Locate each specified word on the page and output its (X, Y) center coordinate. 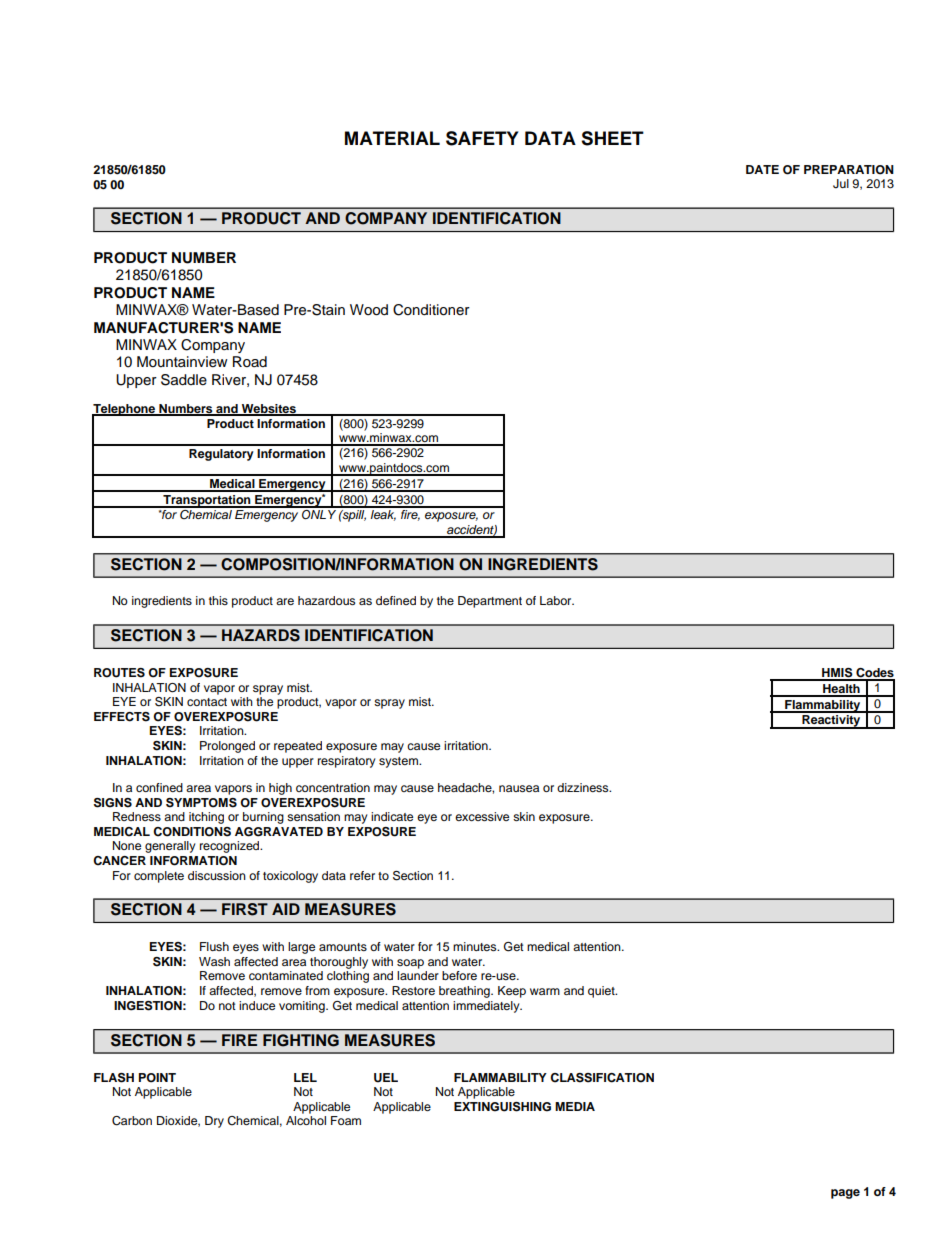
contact (207, 702)
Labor (557, 600)
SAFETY (482, 138)
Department (490, 602)
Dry (214, 1122)
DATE (762, 169)
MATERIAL (392, 138)
